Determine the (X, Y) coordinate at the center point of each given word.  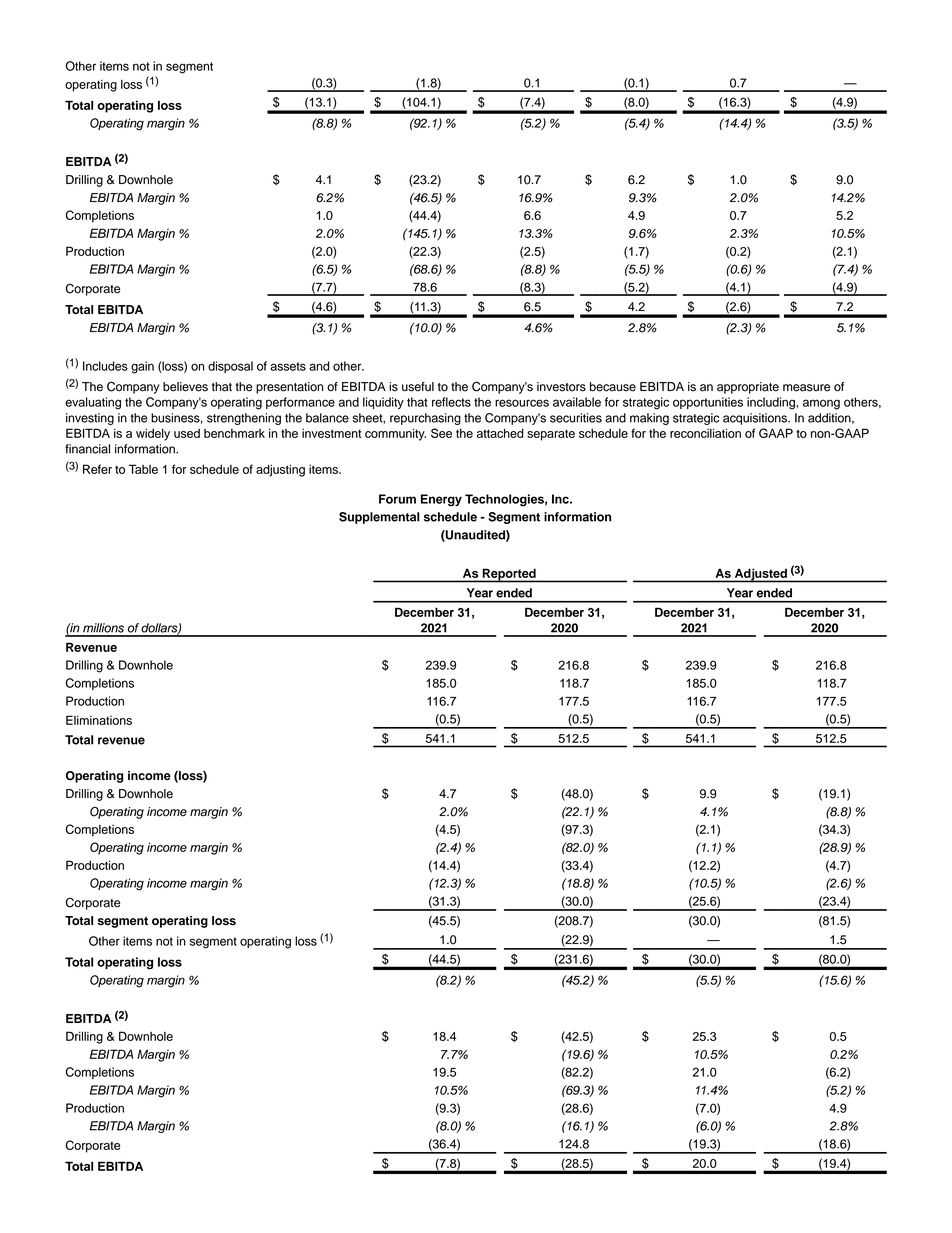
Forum (397, 499)
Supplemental (379, 518)
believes (185, 387)
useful (418, 387)
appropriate (748, 388)
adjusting (280, 470)
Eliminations (99, 720)
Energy (441, 500)
